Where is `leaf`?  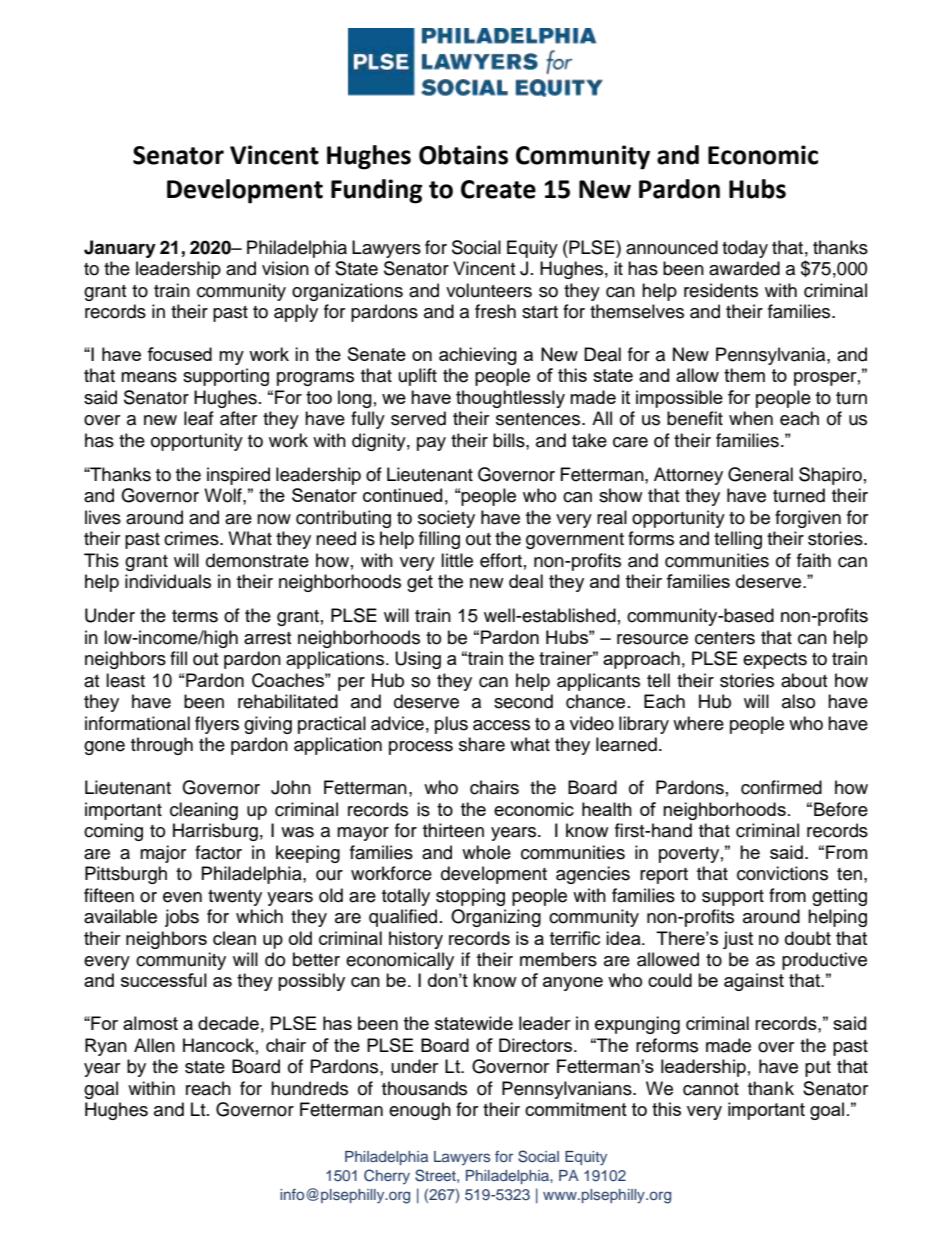
leaf is located at coordinates (199, 418).
